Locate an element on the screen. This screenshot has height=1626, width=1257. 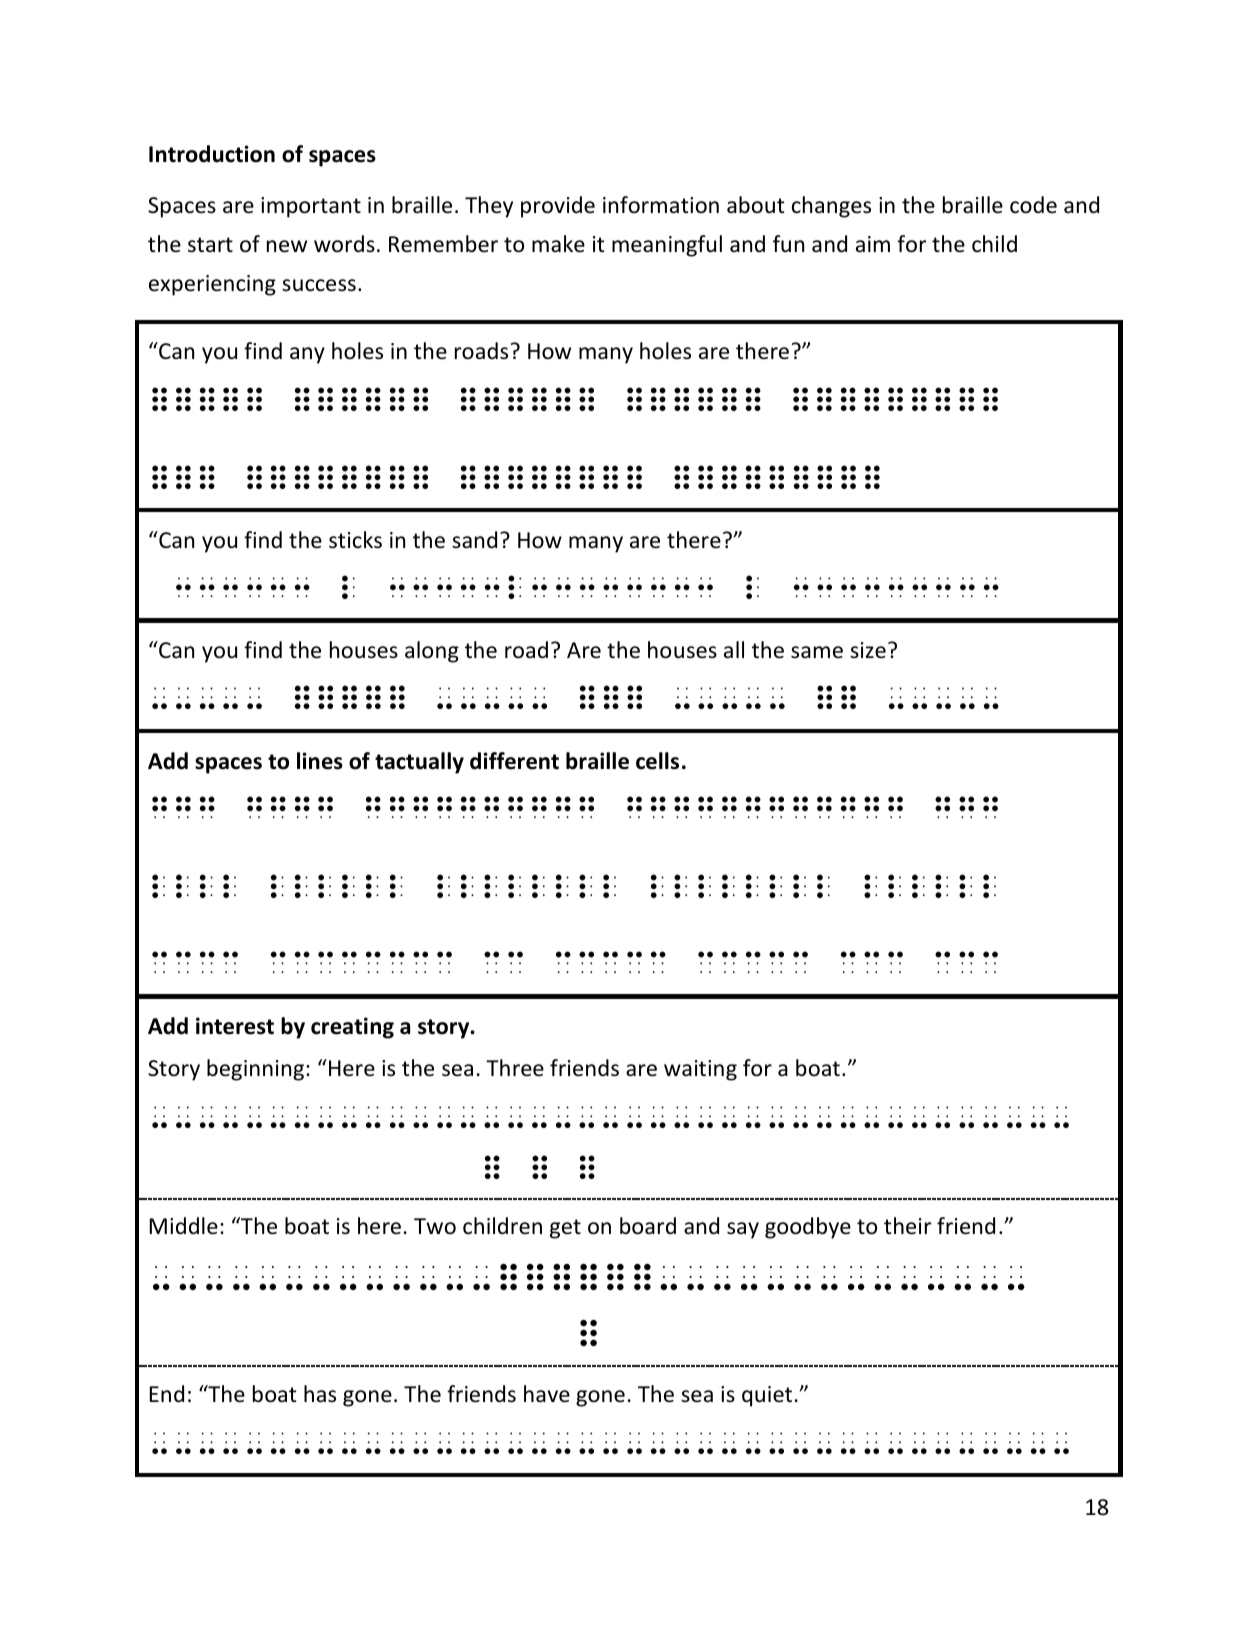
cells is located at coordinates (657, 761).
